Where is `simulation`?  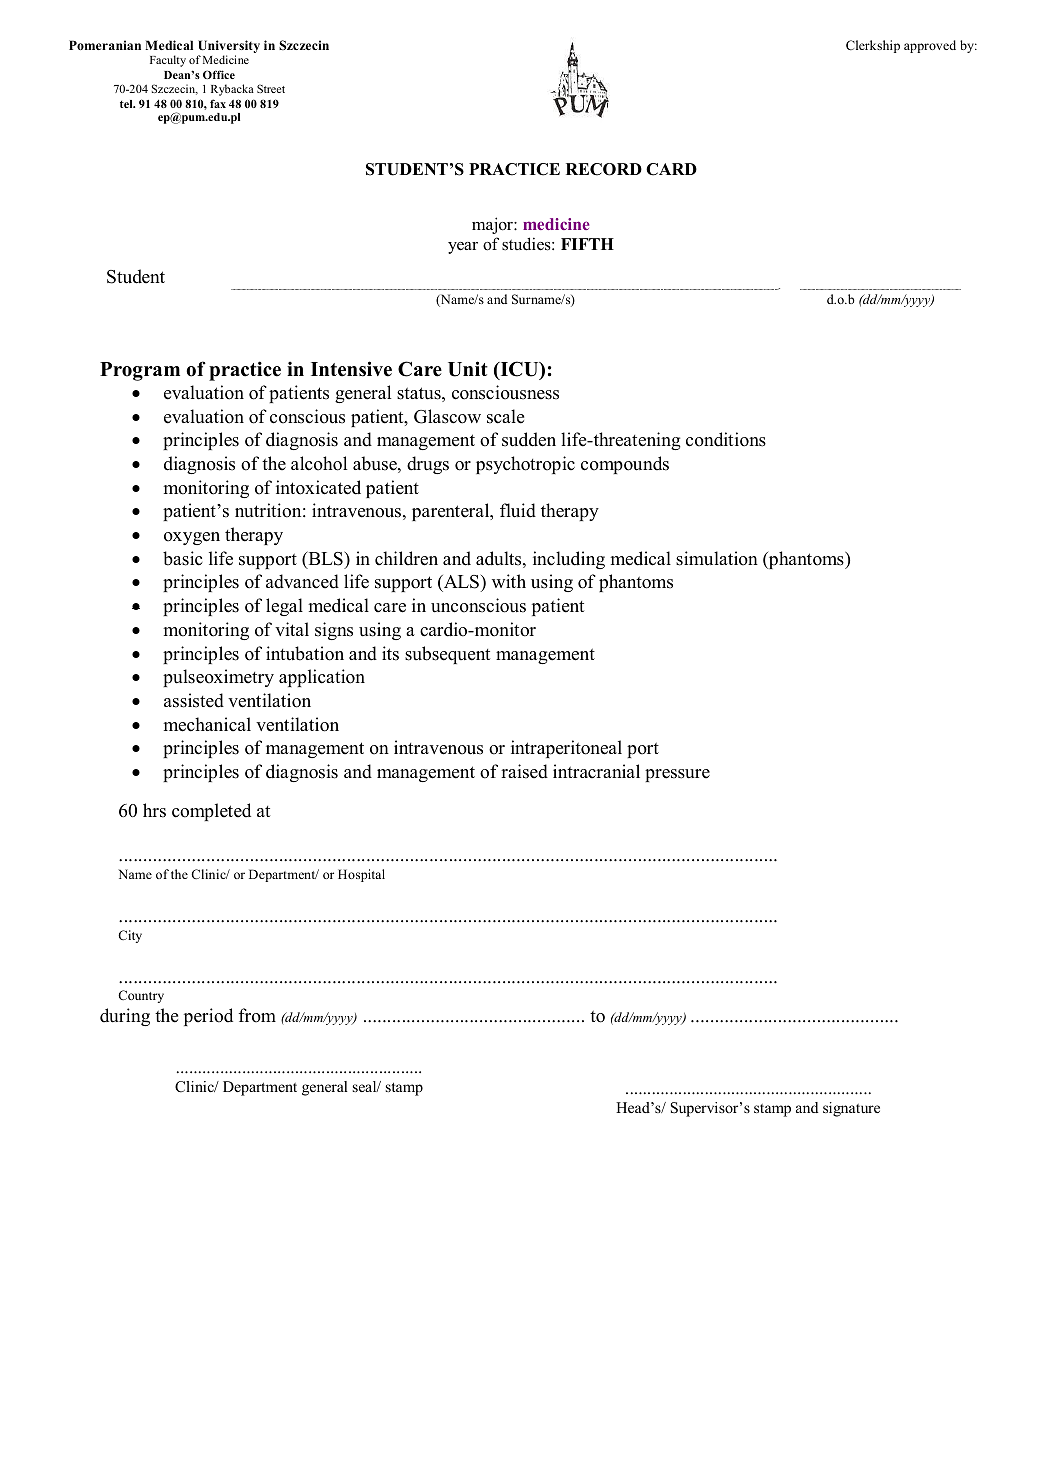 simulation is located at coordinates (717, 558).
